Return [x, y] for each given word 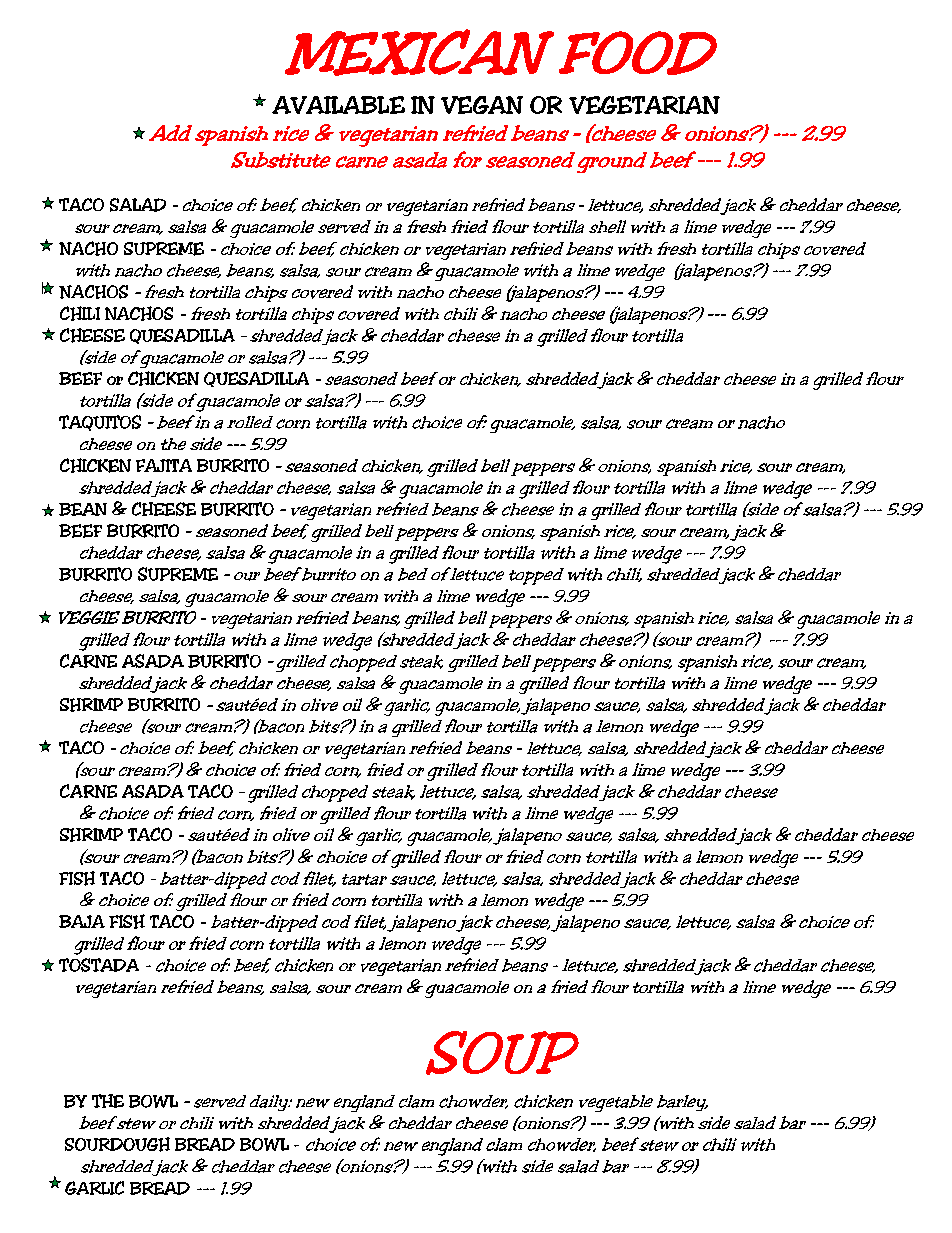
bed [413, 574]
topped [536, 576]
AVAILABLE [338, 105]
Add [170, 133]
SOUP [502, 1053]
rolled [250, 422]
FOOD [638, 53]
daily [270, 1103]
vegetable [616, 1103]
